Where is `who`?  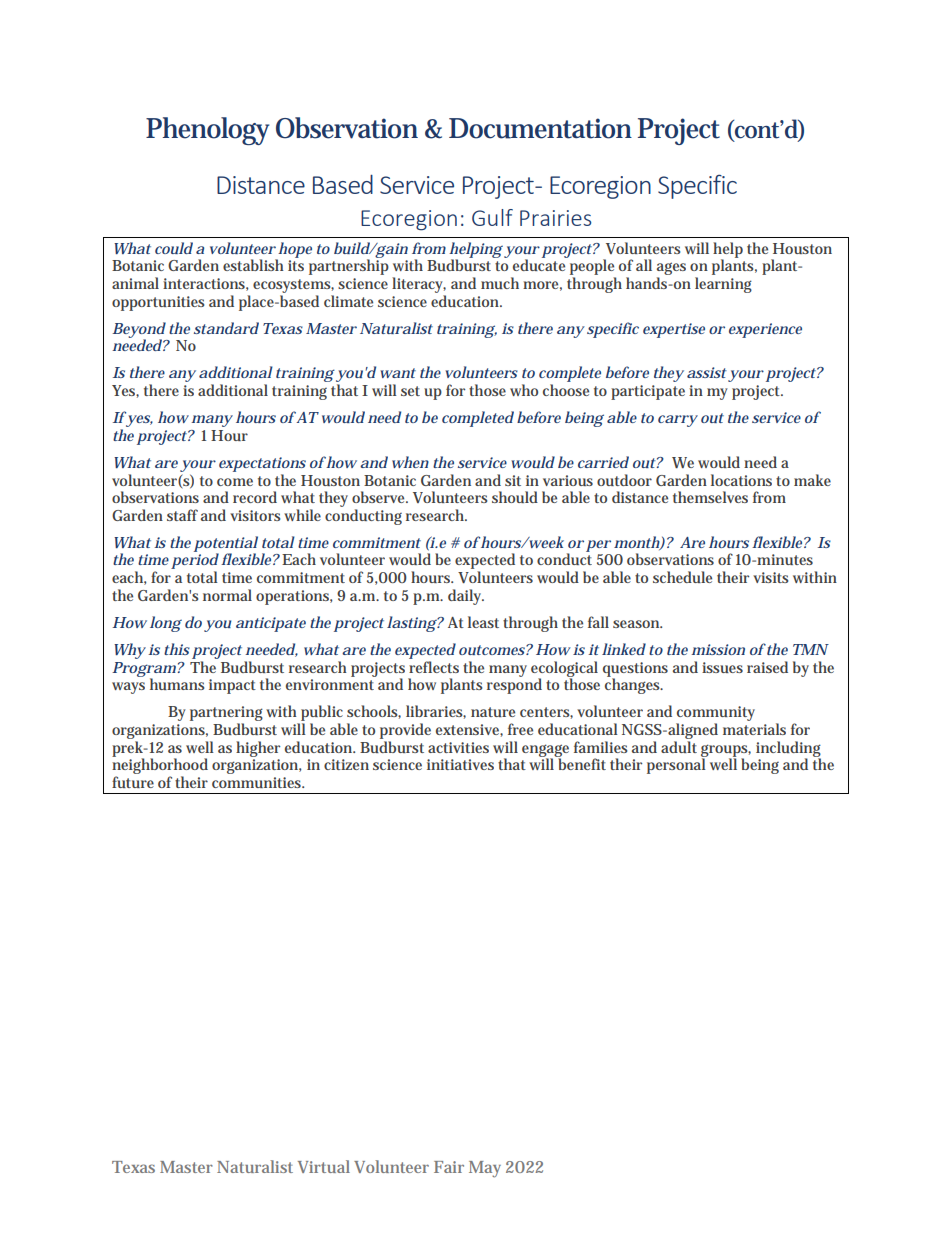 who is located at coordinates (524, 390).
